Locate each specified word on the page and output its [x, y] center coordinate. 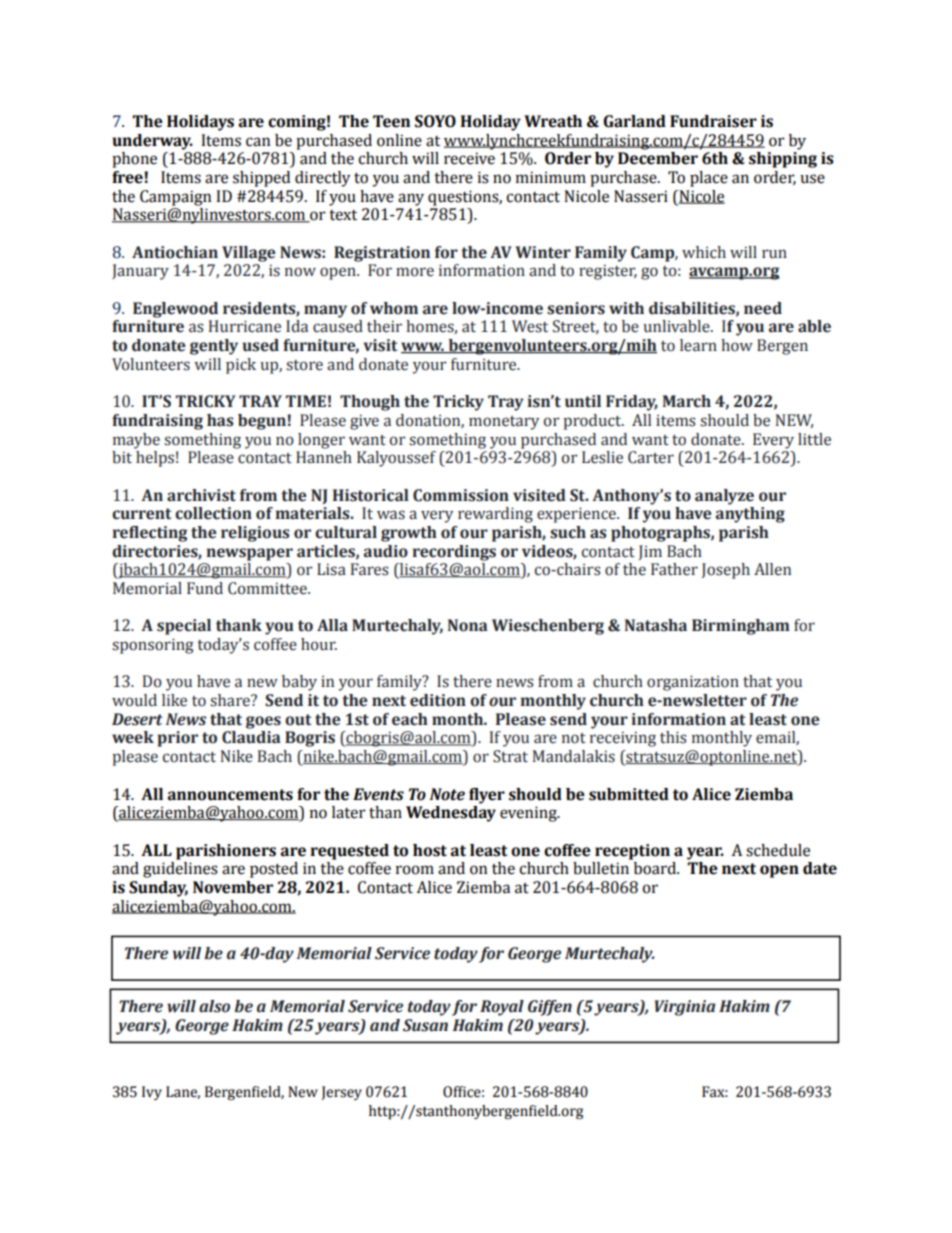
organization [693, 683]
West [530, 326]
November [233, 887]
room [415, 870]
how [737, 345]
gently [214, 347]
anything [750, 515]
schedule [778, 850]
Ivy [152, 1093]
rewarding [495, 515]
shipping [783, 160]
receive [469, 158]
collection [213, 513]
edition [438, 700]
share [231, 700]
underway [152, 142]
